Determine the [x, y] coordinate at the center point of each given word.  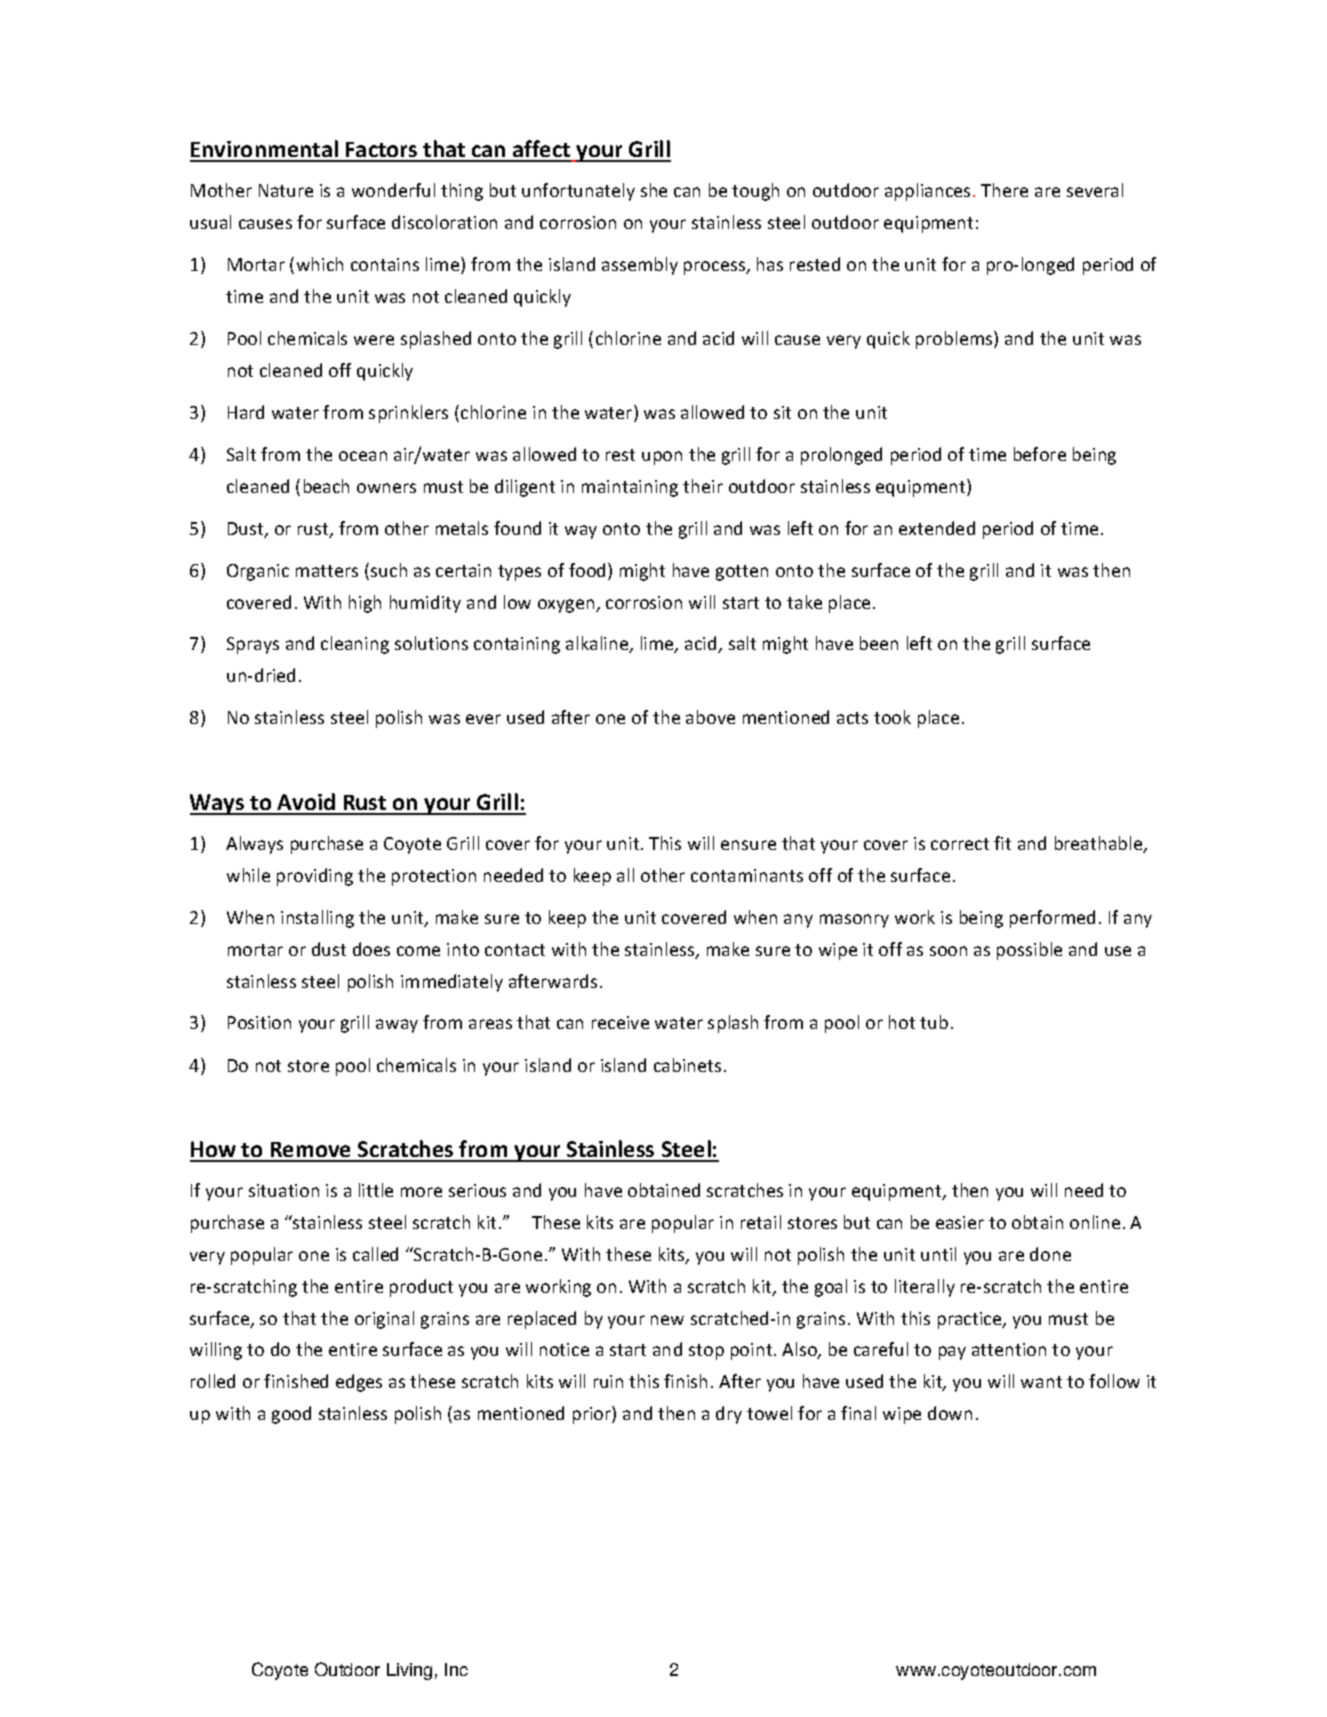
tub [934, 1022]
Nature [286, 190]
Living [409, 1671]
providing [315, 877]
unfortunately [578, 192]
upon [662, 458]
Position [259, 1022]
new [667, 1320]
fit [1002, 843]
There [1004, 190]
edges [359, 1383]
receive [620, 1022]
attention [1009, 1349]
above [710, 717]
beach [326, 486]
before [1040, 454]
